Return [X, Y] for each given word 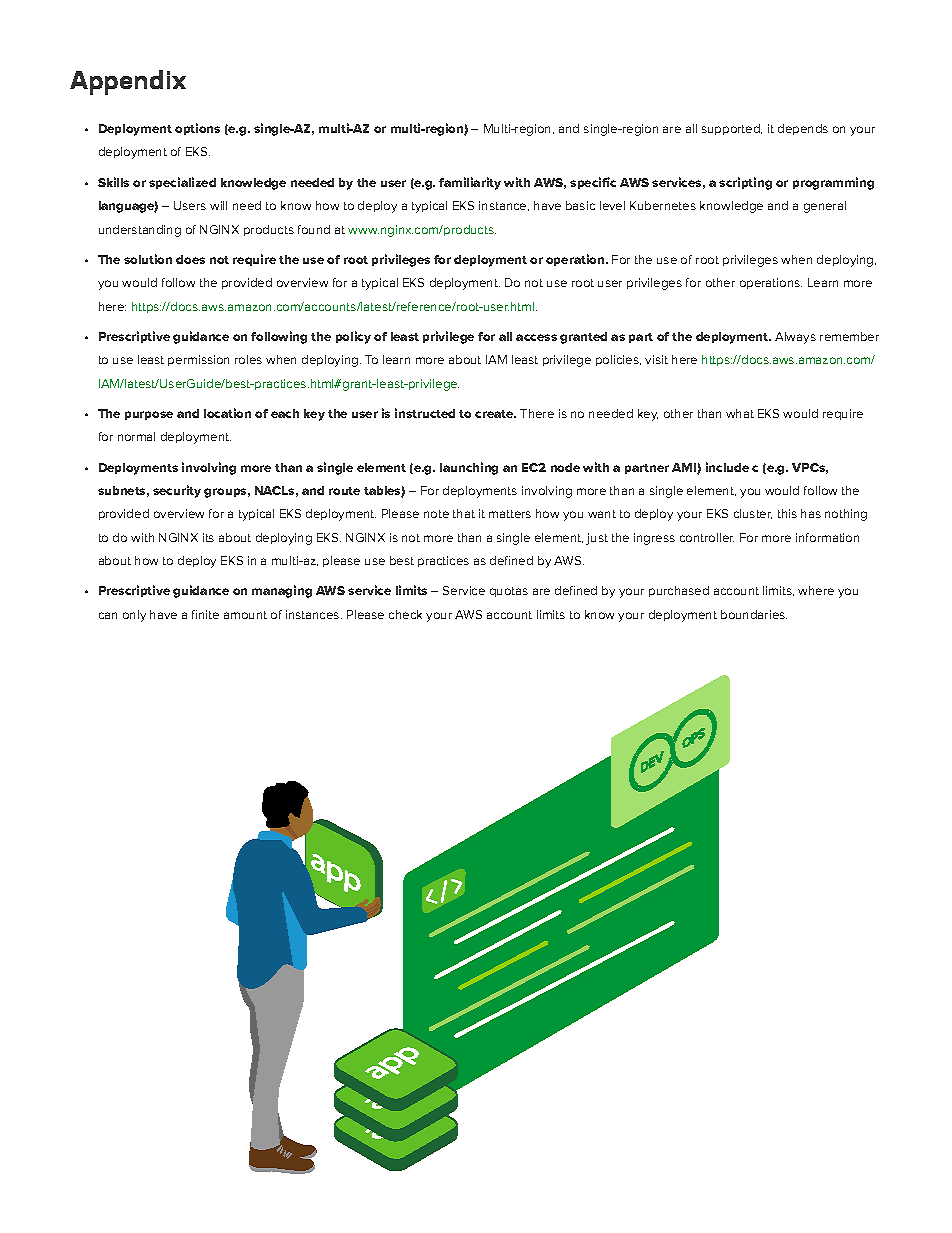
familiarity [470, 183]
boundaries [754, 614]
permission [198, 360]
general [825, 207]
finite [205, 614]
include [727, 467]
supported [732, 129]
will [218, 205]
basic [580, 205]
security [177, 491]
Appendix [128, 82]
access [536, 337]
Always [795, 338]
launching [469, 468]
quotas [509, 592]
